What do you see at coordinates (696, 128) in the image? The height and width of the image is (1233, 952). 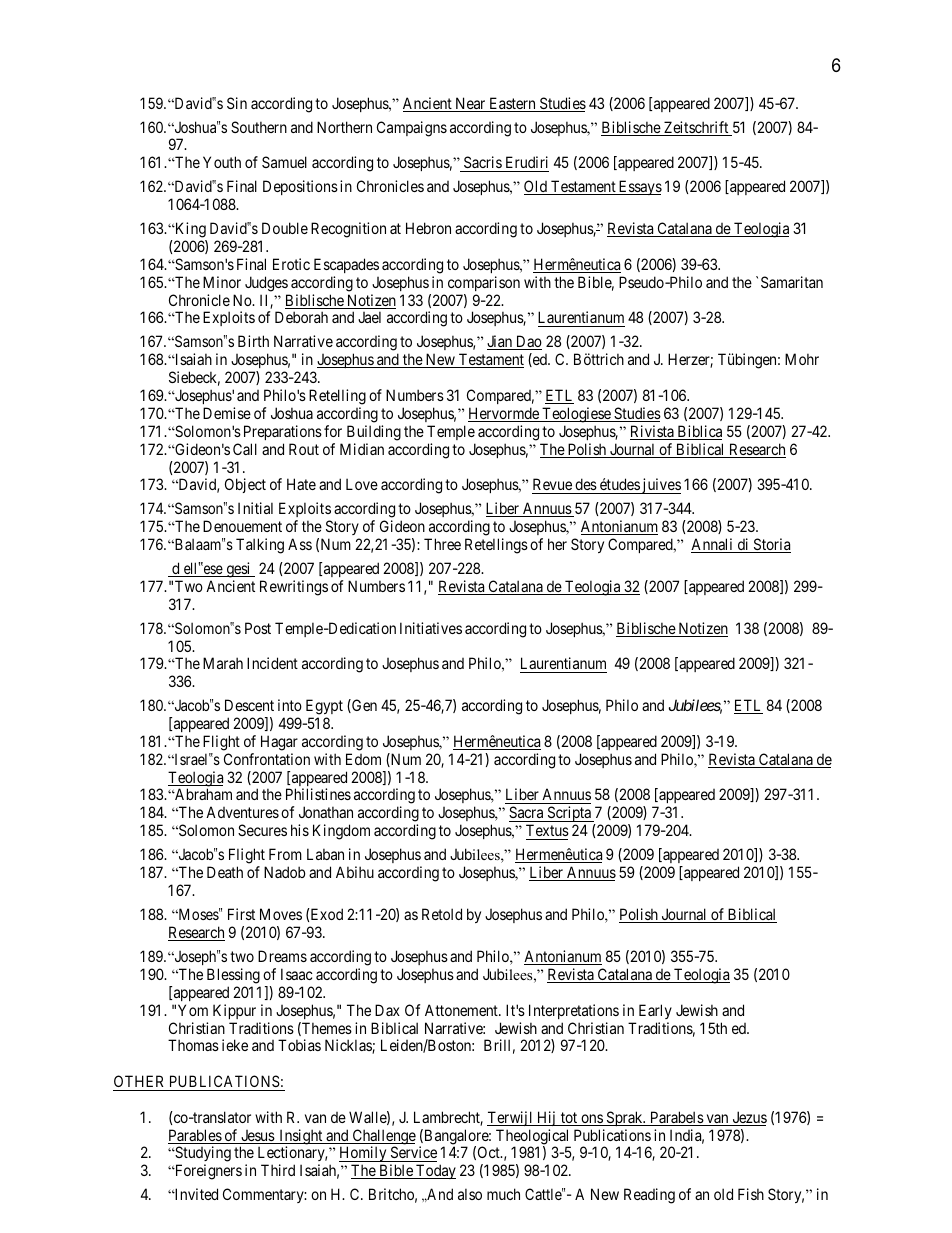 I see `Zeitschrift` at bounding box center [696, 128].
